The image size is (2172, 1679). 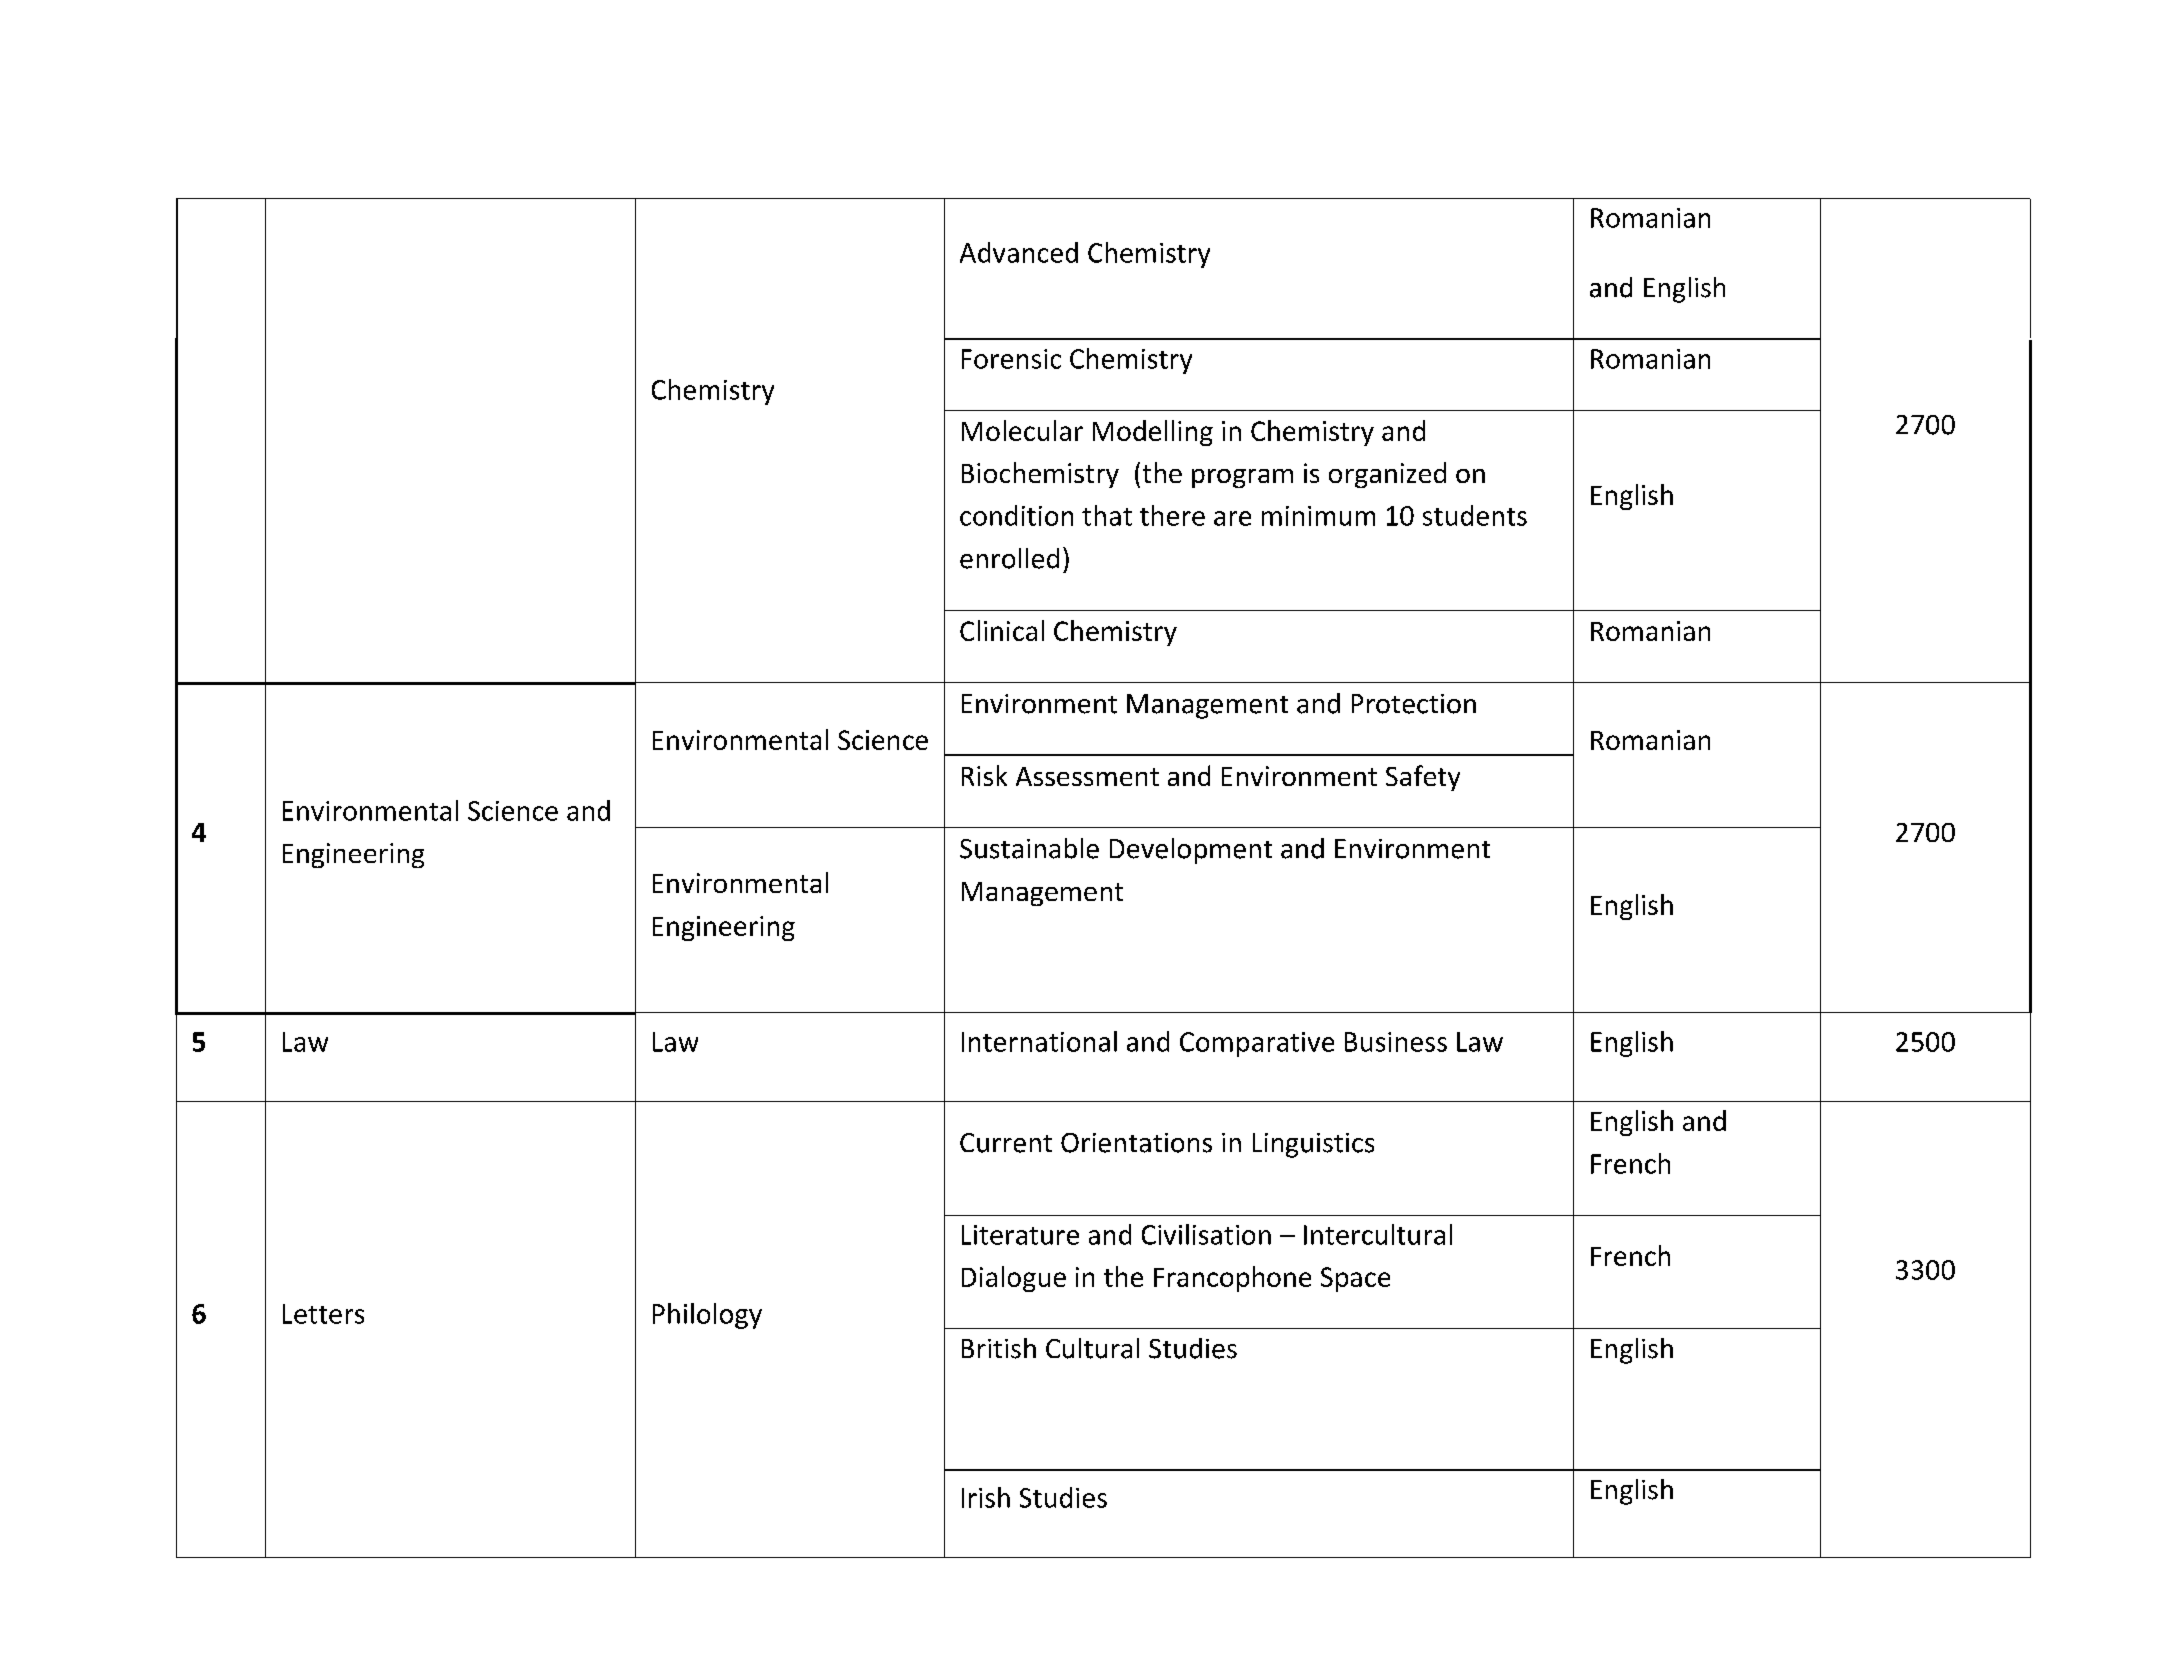 What do you see at coordinates (1009, 558) in the screenshot?
I see `enrolled` at bounding box center [1009, 558].
